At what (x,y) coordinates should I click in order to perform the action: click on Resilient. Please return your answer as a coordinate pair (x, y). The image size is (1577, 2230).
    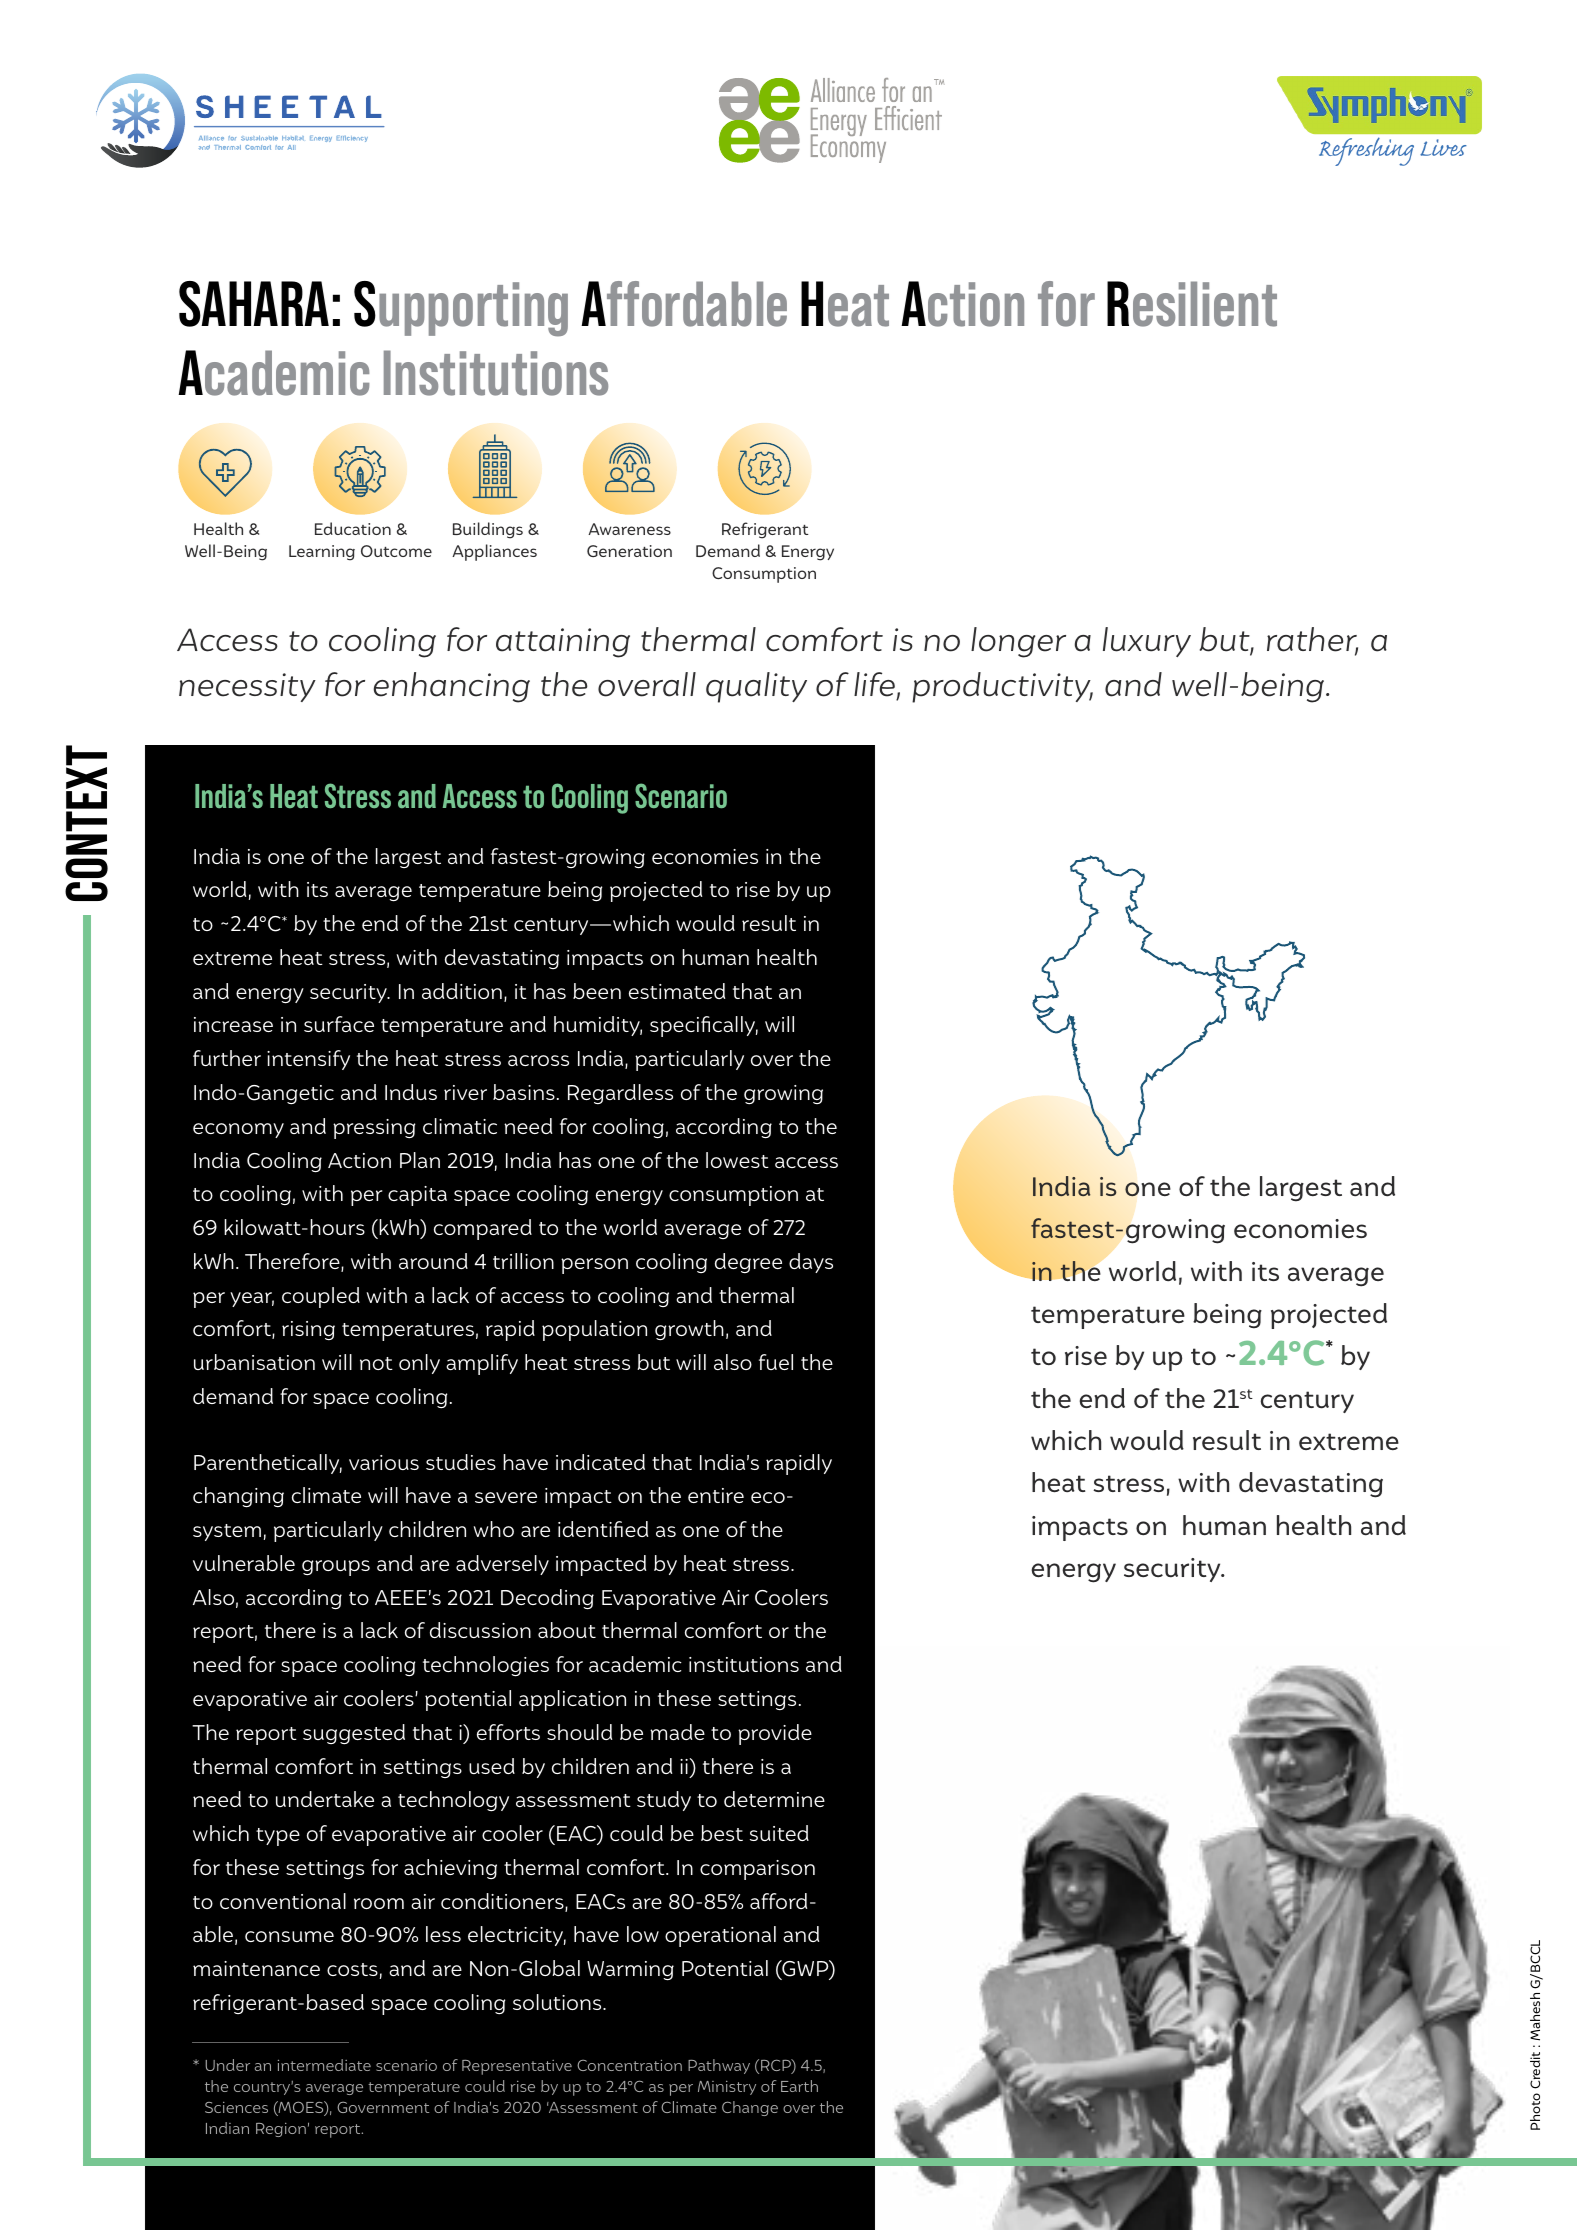
    Looking at the image, I should click on (1192, 304).
